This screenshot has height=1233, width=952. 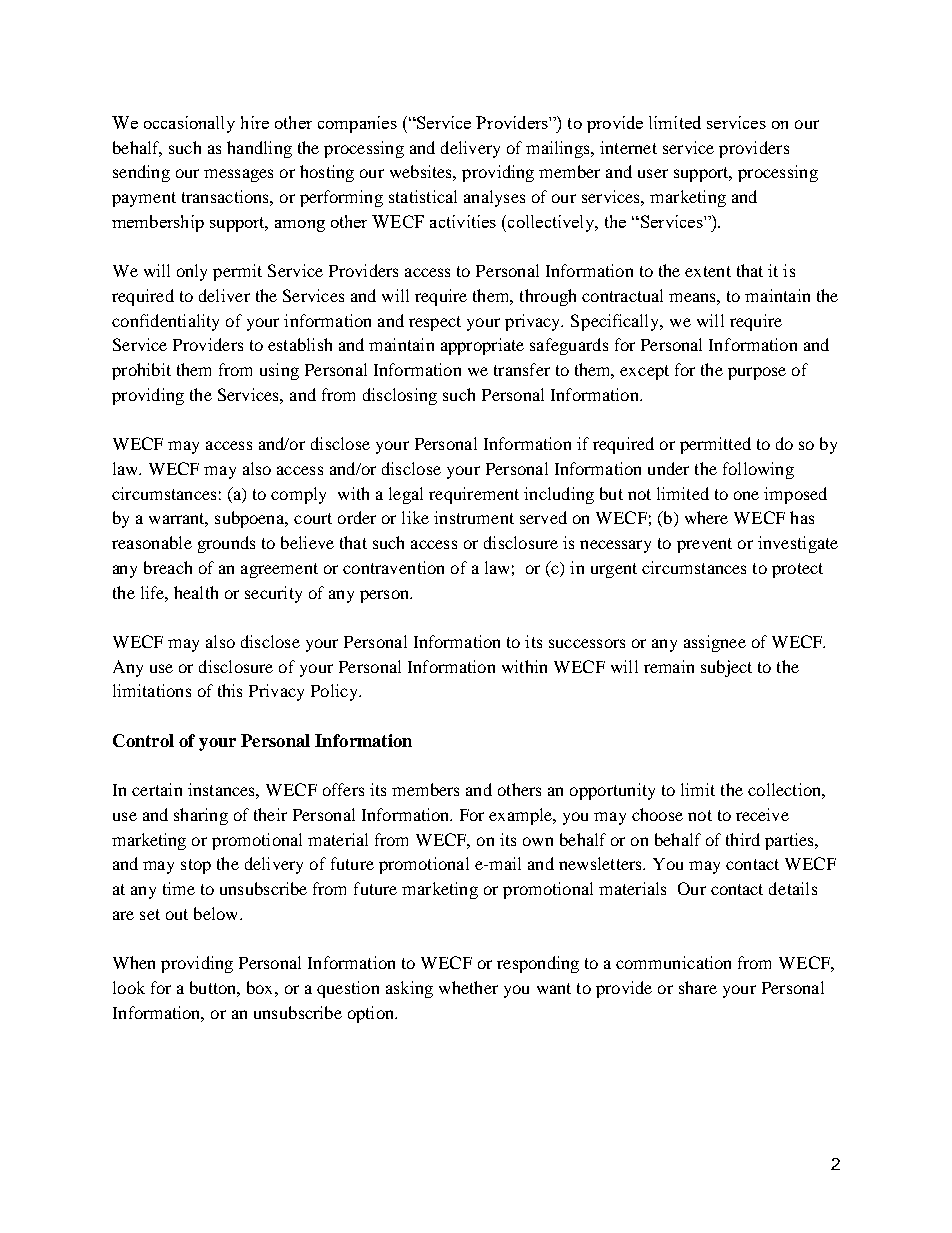 What do you see at coordinates (653, 173) in the screenshot?
I see `user` at bounding box center [653, 173].
